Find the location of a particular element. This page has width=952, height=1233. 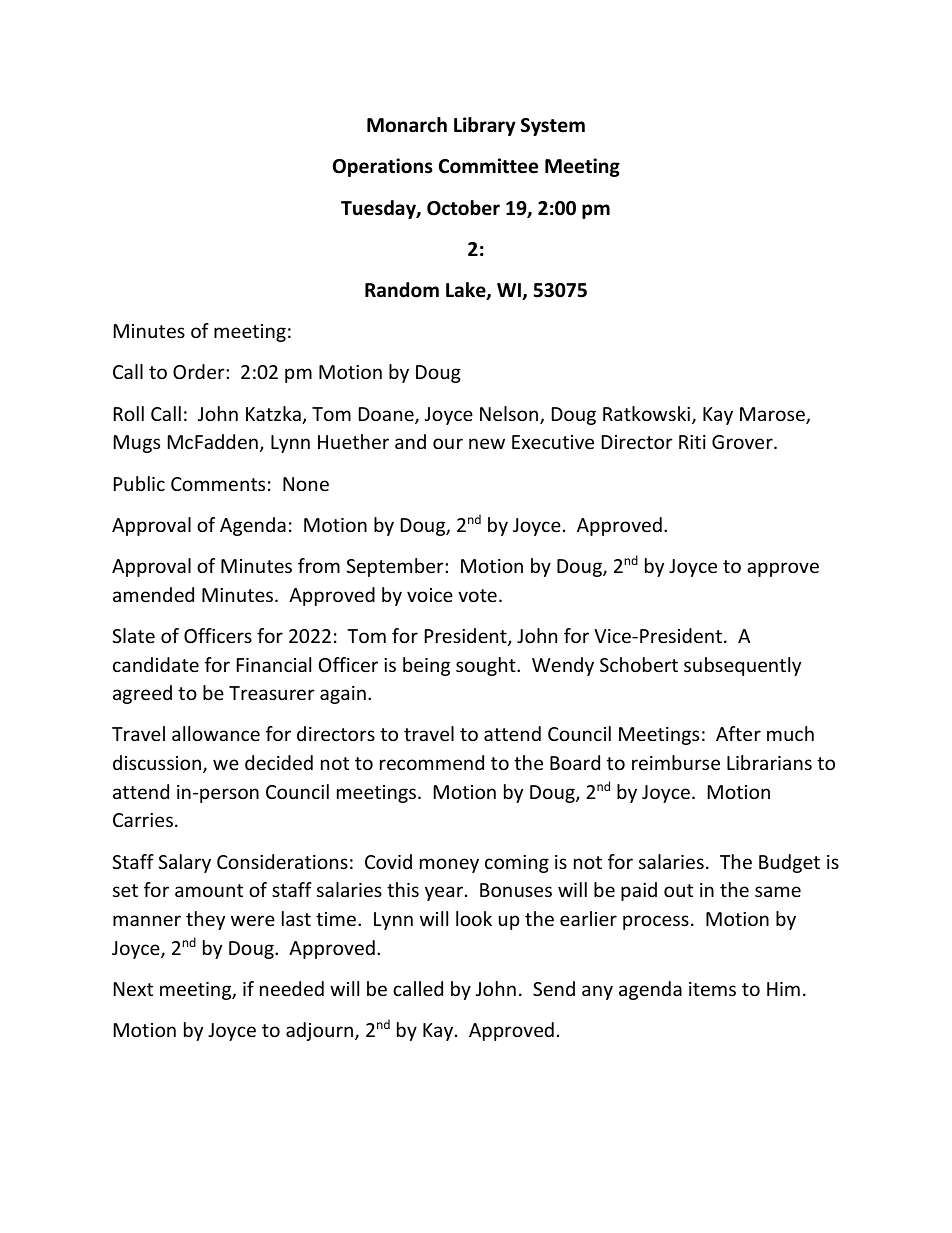

Mugs is located at coordinates (137, 444).
